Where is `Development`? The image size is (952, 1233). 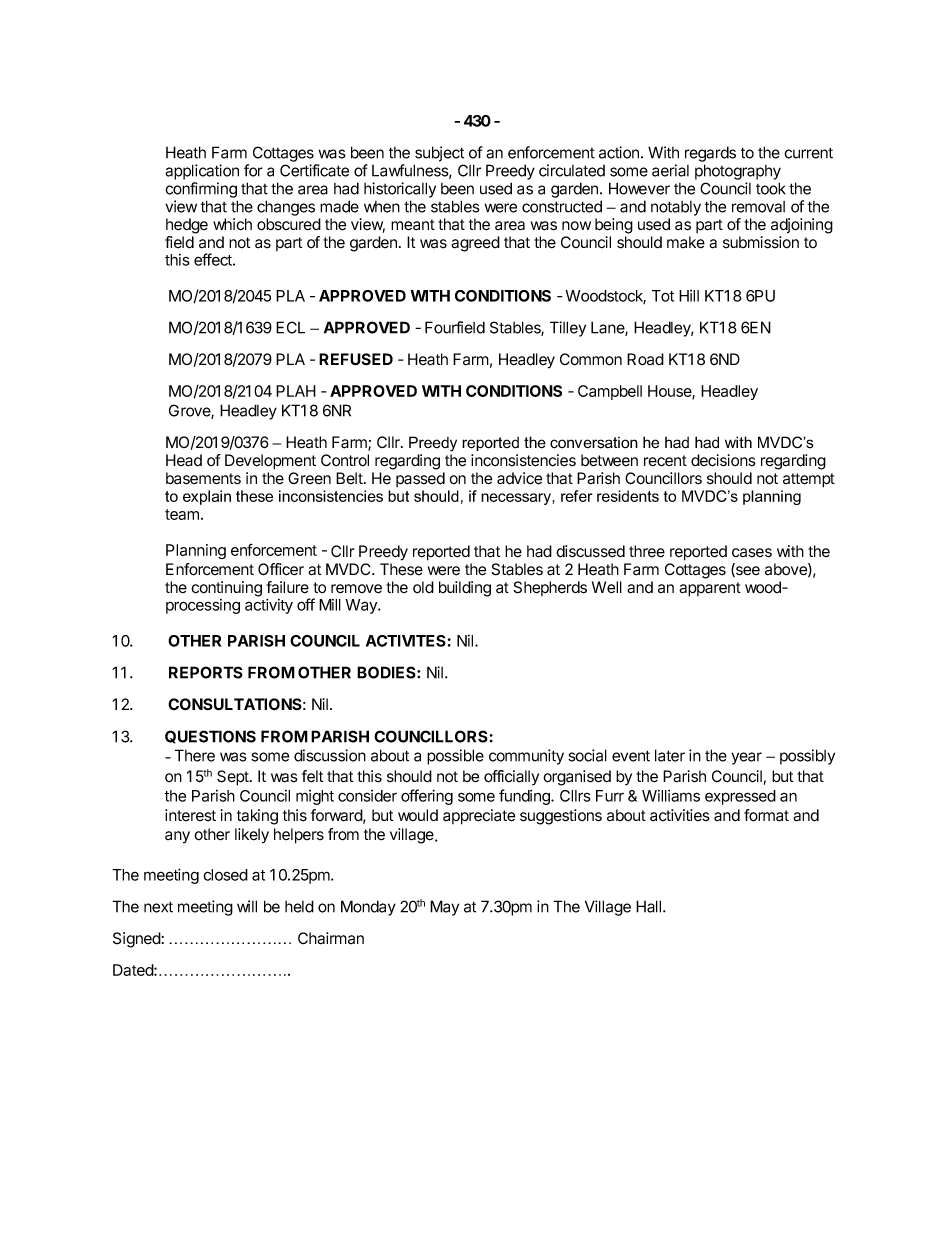 Development is located at coordinates (270, 462).
